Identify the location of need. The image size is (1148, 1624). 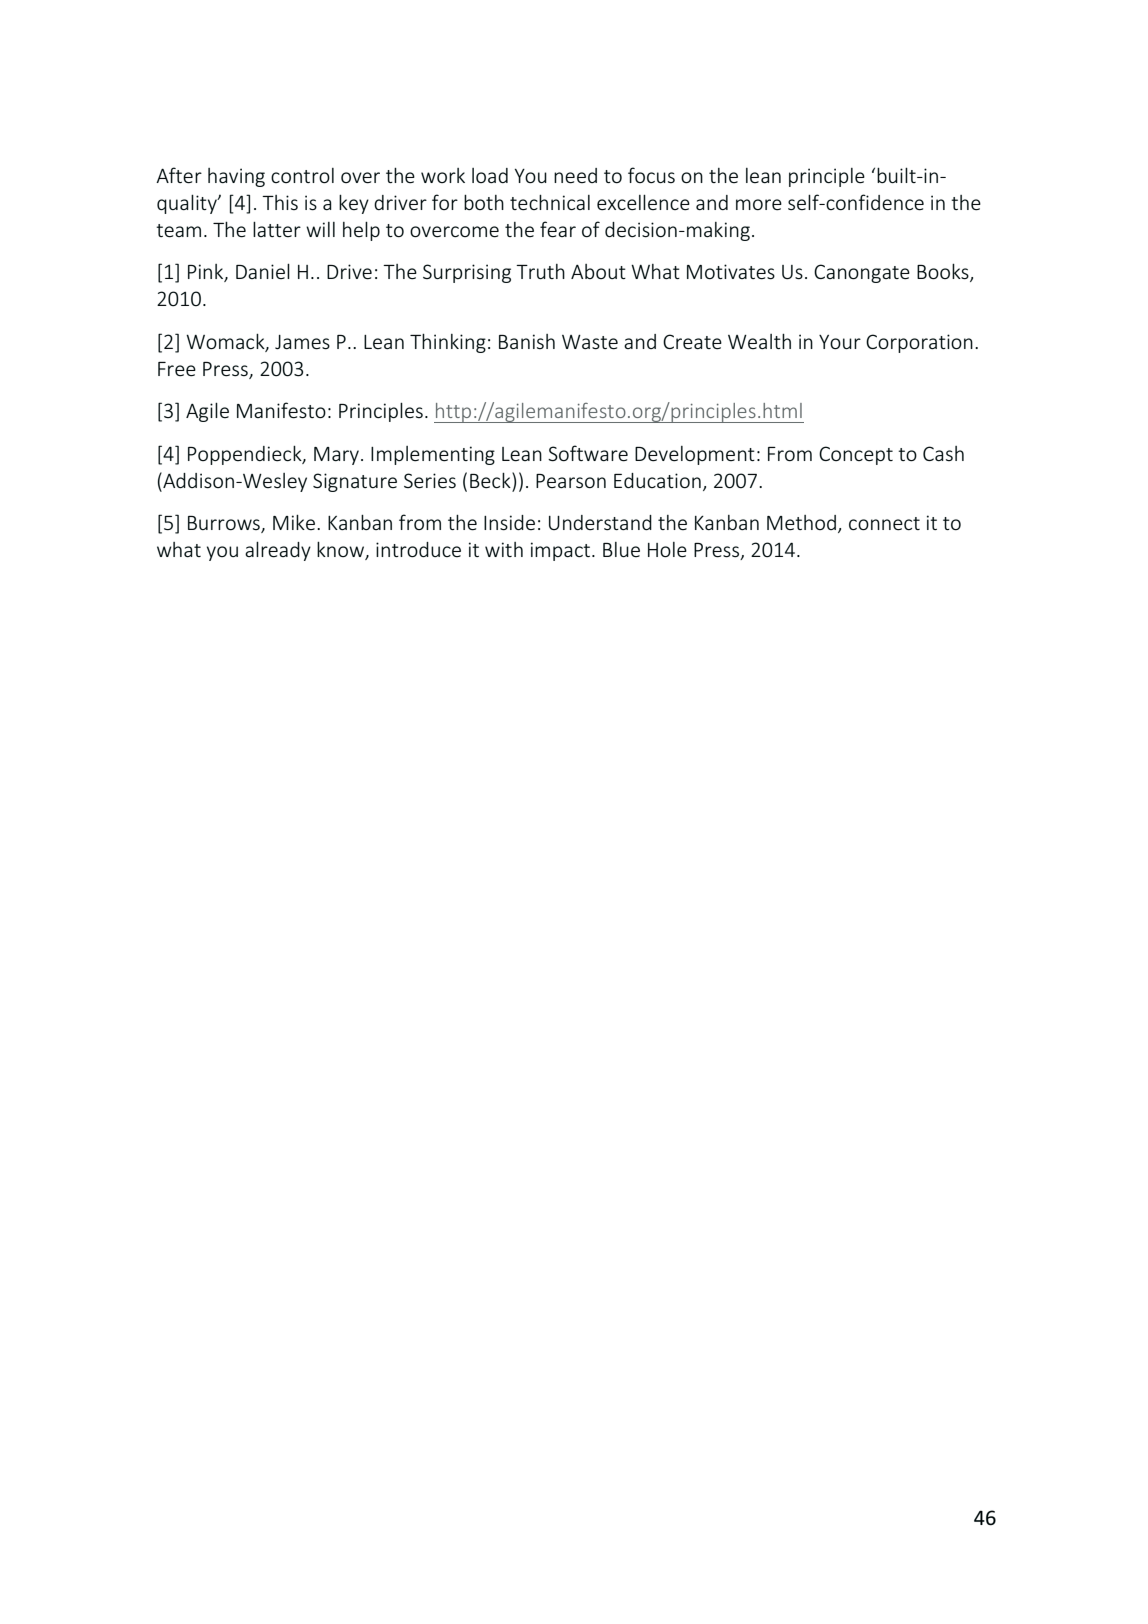
(575, 176).
